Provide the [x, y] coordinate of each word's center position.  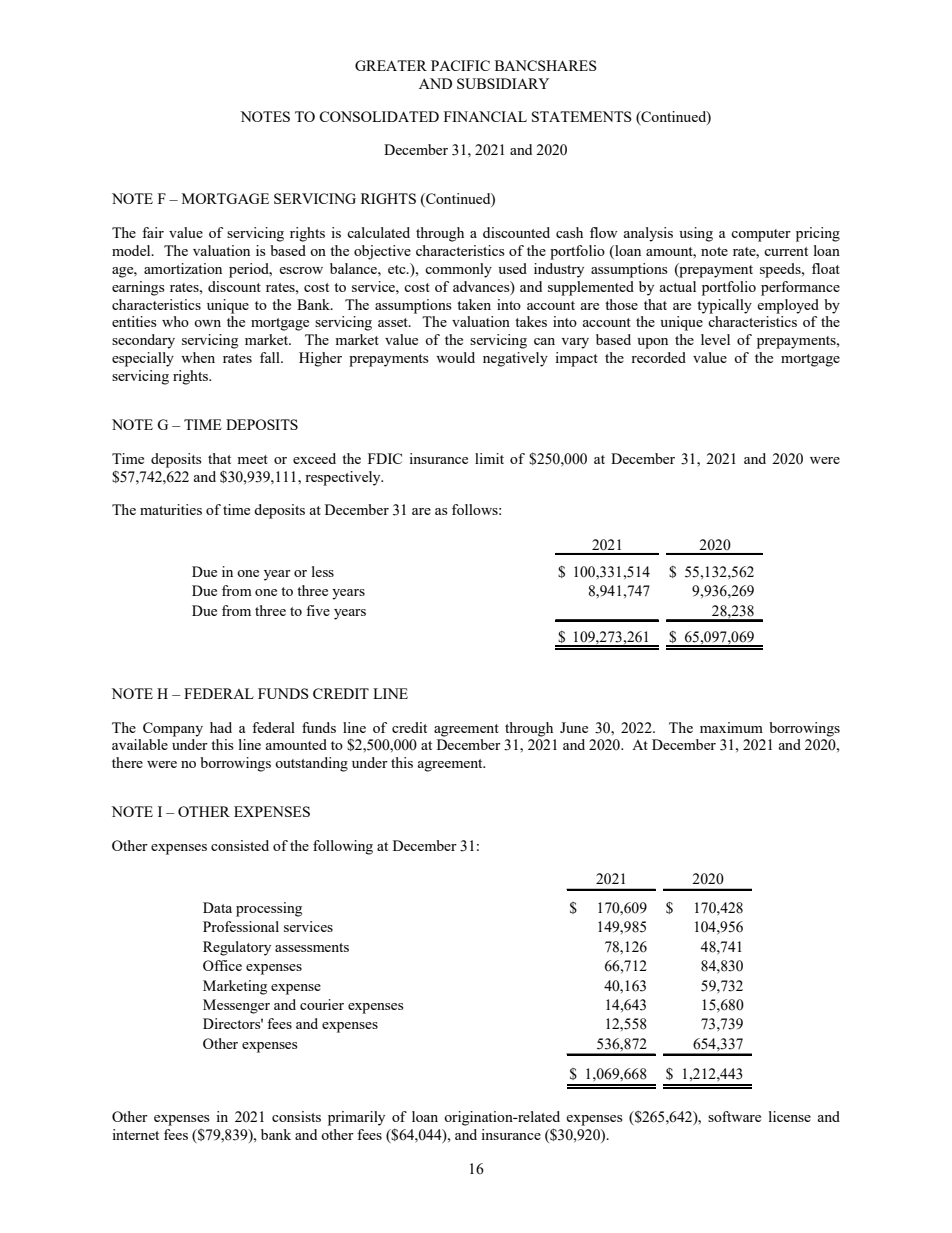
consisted [240, 845]
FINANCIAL [485, 116]
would [455, 357]
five [318, 610]
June [574, 727]
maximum [731, 727]
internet [135, 1134]
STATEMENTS [582, 116]
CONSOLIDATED [379, 116]
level [715, 339]
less [323, 571]
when [198, 357]
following [343, 847]
